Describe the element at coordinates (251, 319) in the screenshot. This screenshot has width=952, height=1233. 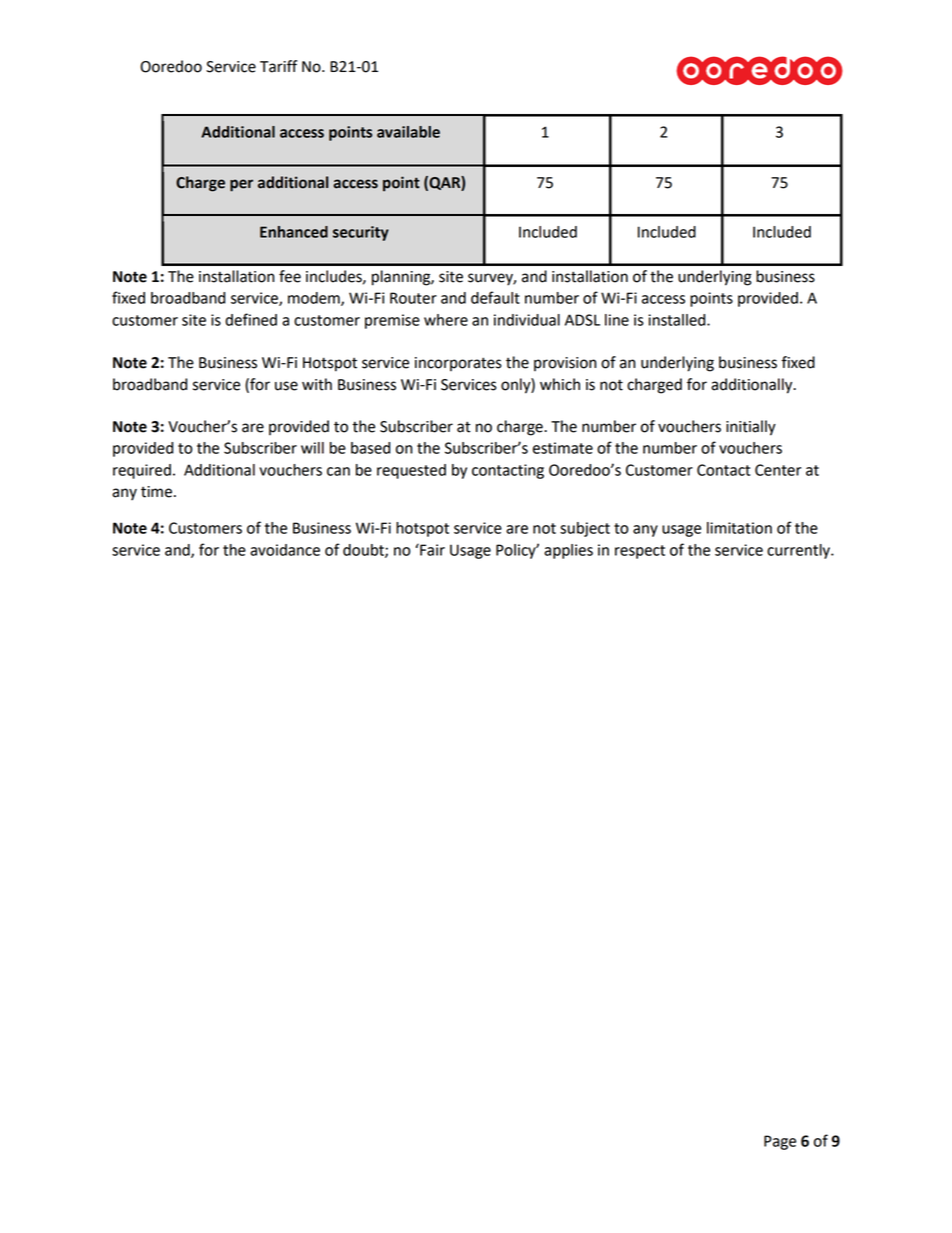
I see `defined` at that location.
